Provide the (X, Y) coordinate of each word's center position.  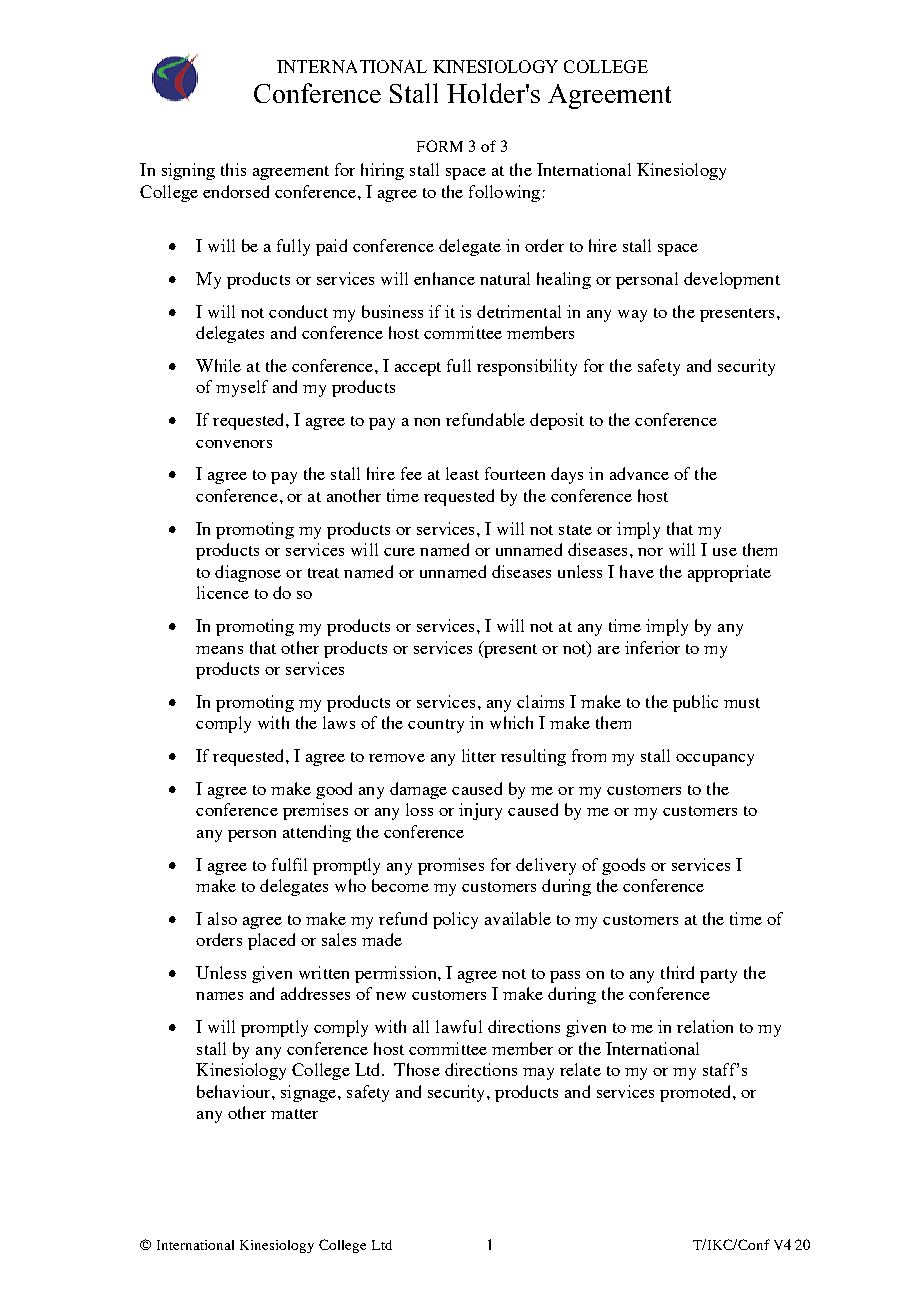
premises (315, 811)
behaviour (235, 1091)
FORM (440, 146)
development (732, 280)
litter (479, 755)
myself (242, 388)
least (462, 473)
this (233, 169)
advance (639, 473)
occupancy (715, 760)
